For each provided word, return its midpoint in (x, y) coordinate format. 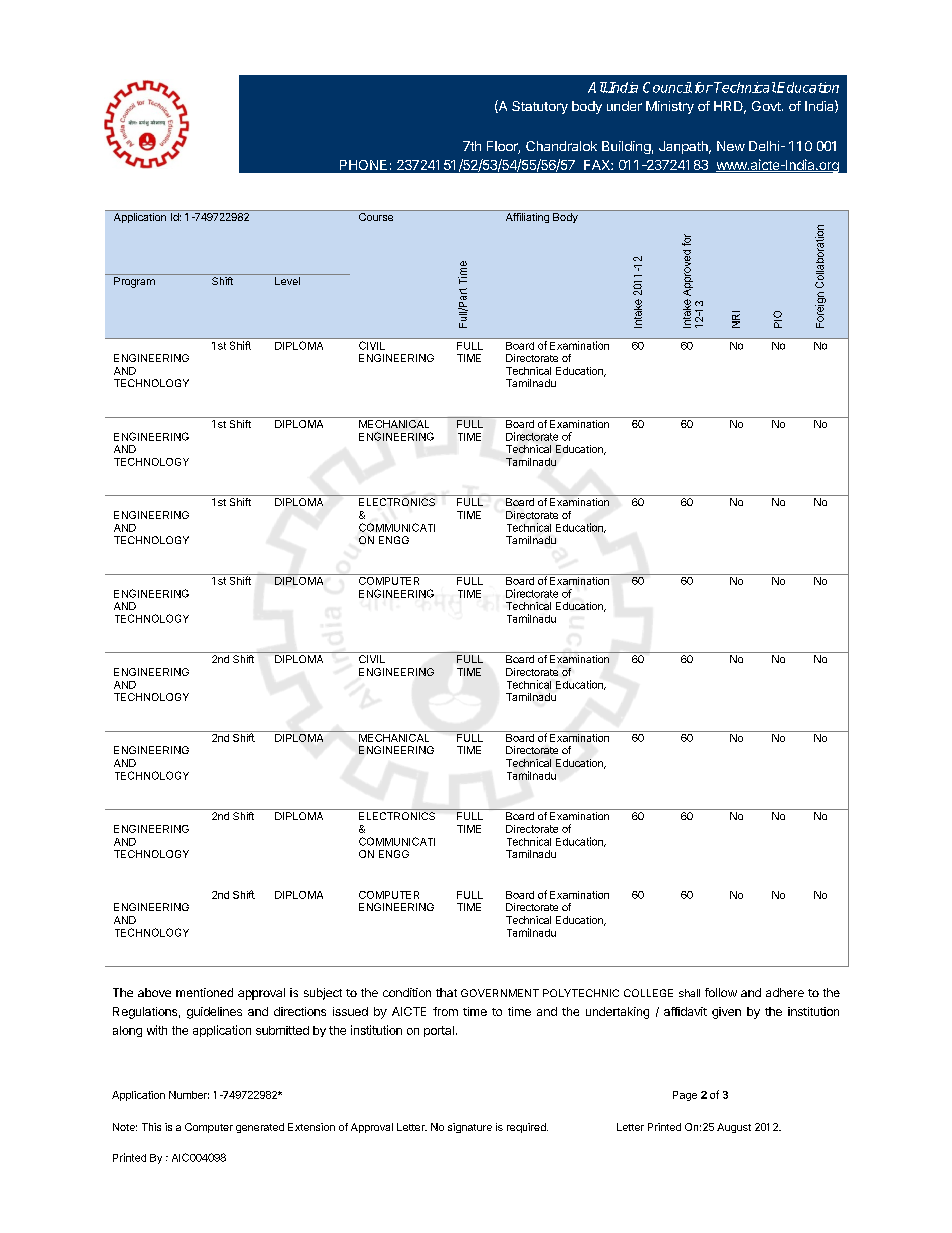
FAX (598, 165)
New (731, 146)
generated (260, 1128)
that (446, 992)
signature (470, 1128)
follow (721, 992)
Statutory (540, 107)
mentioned (204, 992)
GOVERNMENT (500, 993)
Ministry (670, 107)
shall (689, 993)
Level (287, 281)
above (154, 992)
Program (134, 282)
